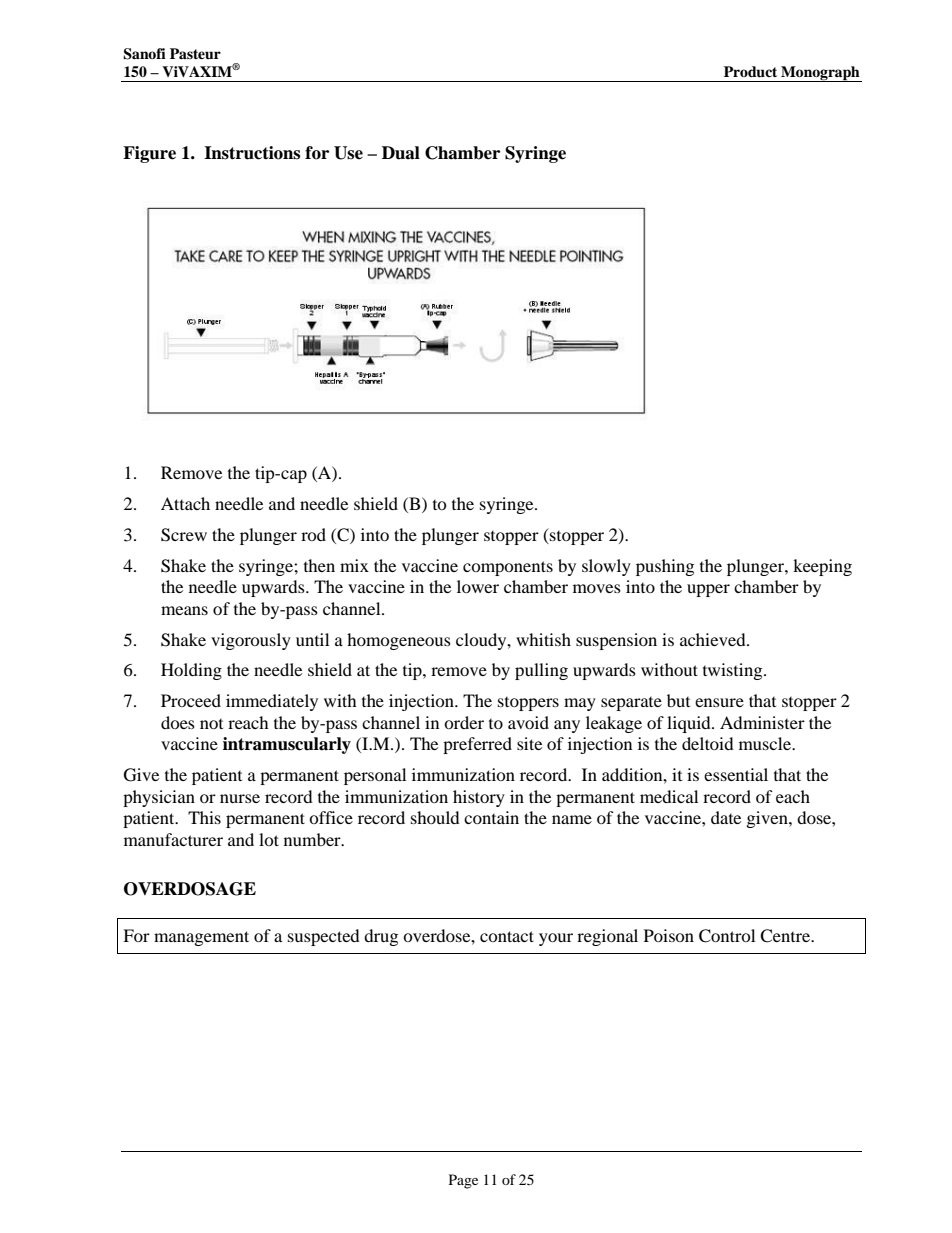  I want to click on Monograph, so click(820, 74).
